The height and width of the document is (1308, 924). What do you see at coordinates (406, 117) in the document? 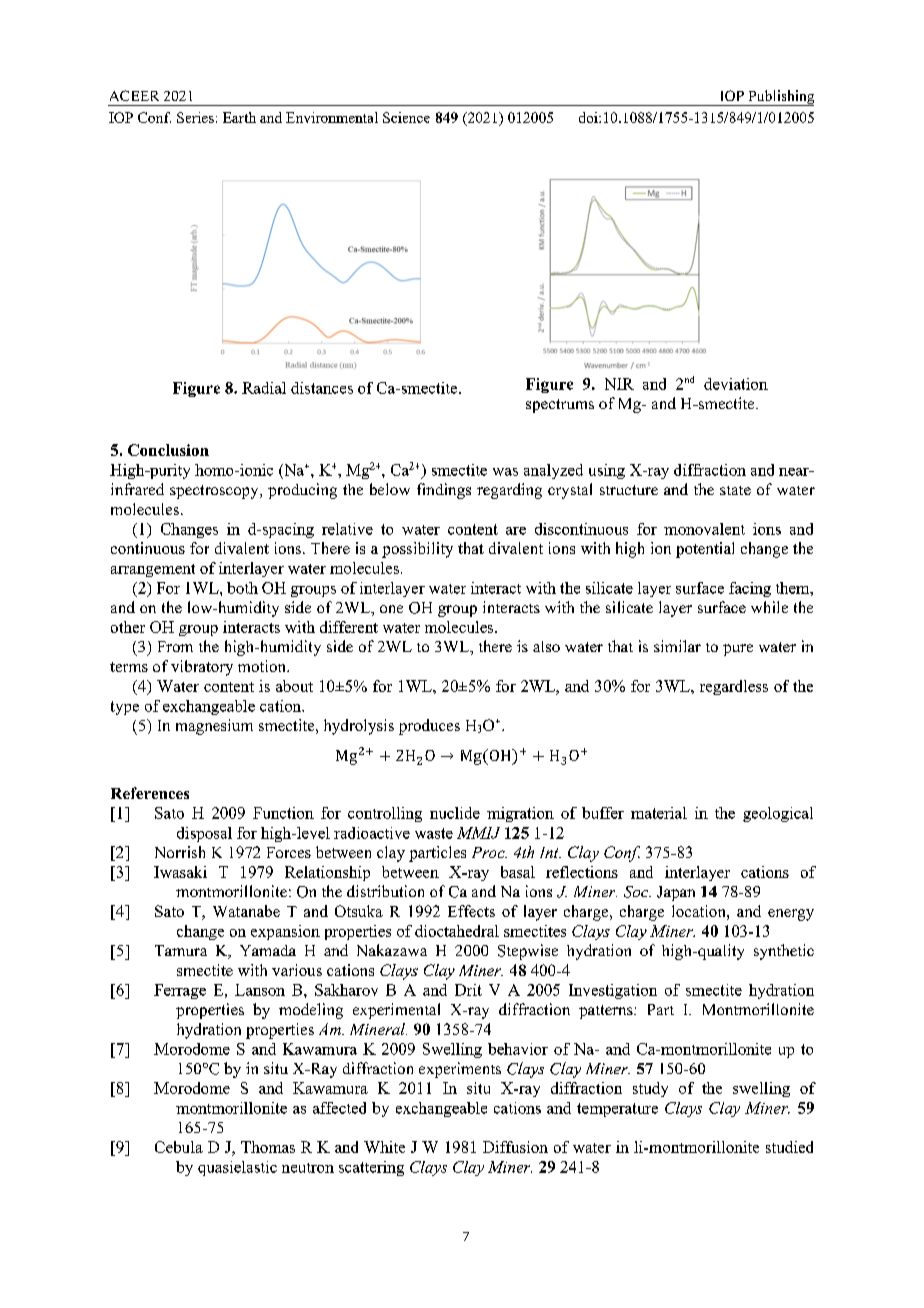
I see `Science` at bounding box center [406, 117].
